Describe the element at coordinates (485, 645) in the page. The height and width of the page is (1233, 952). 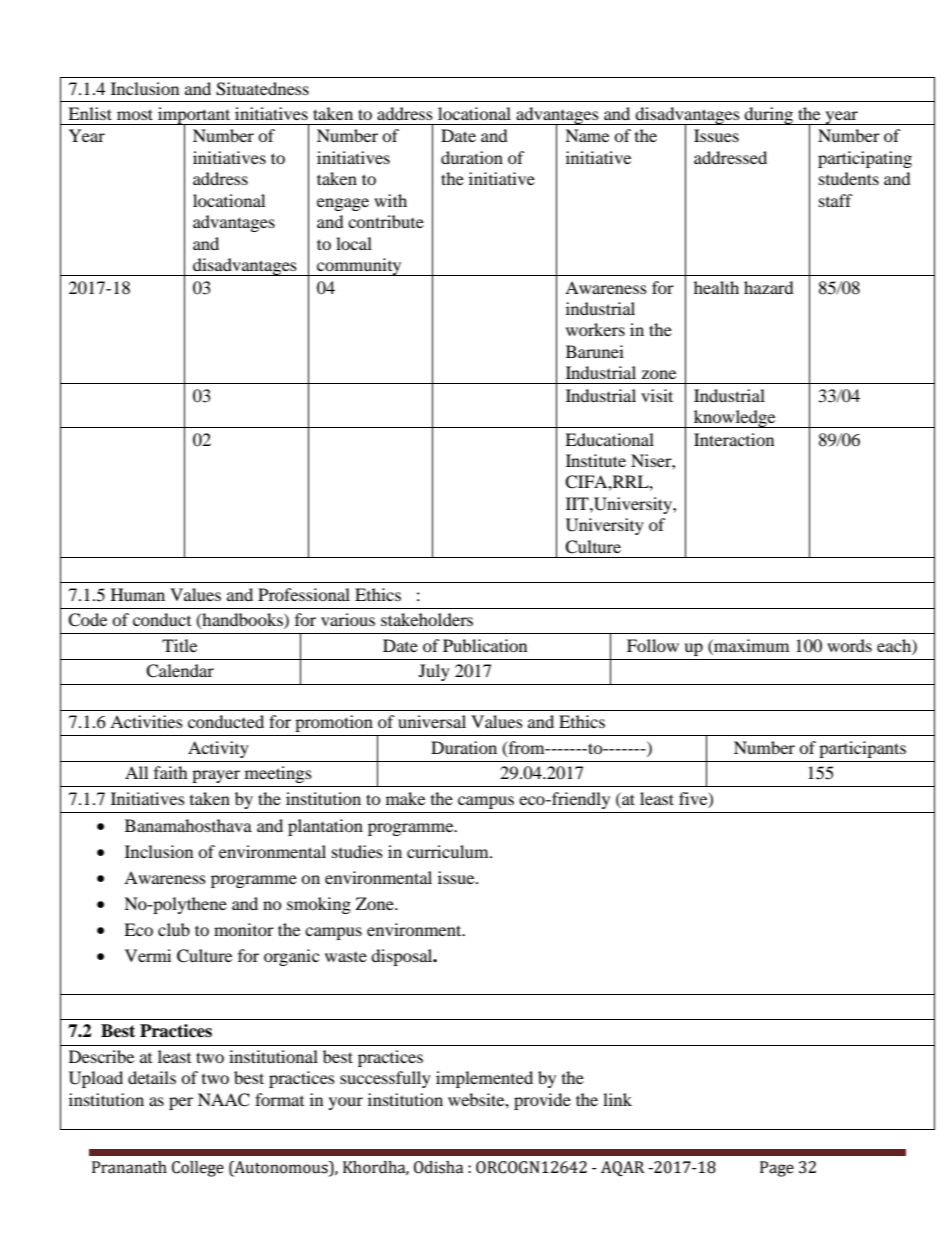
I see `Publication` at that location.
